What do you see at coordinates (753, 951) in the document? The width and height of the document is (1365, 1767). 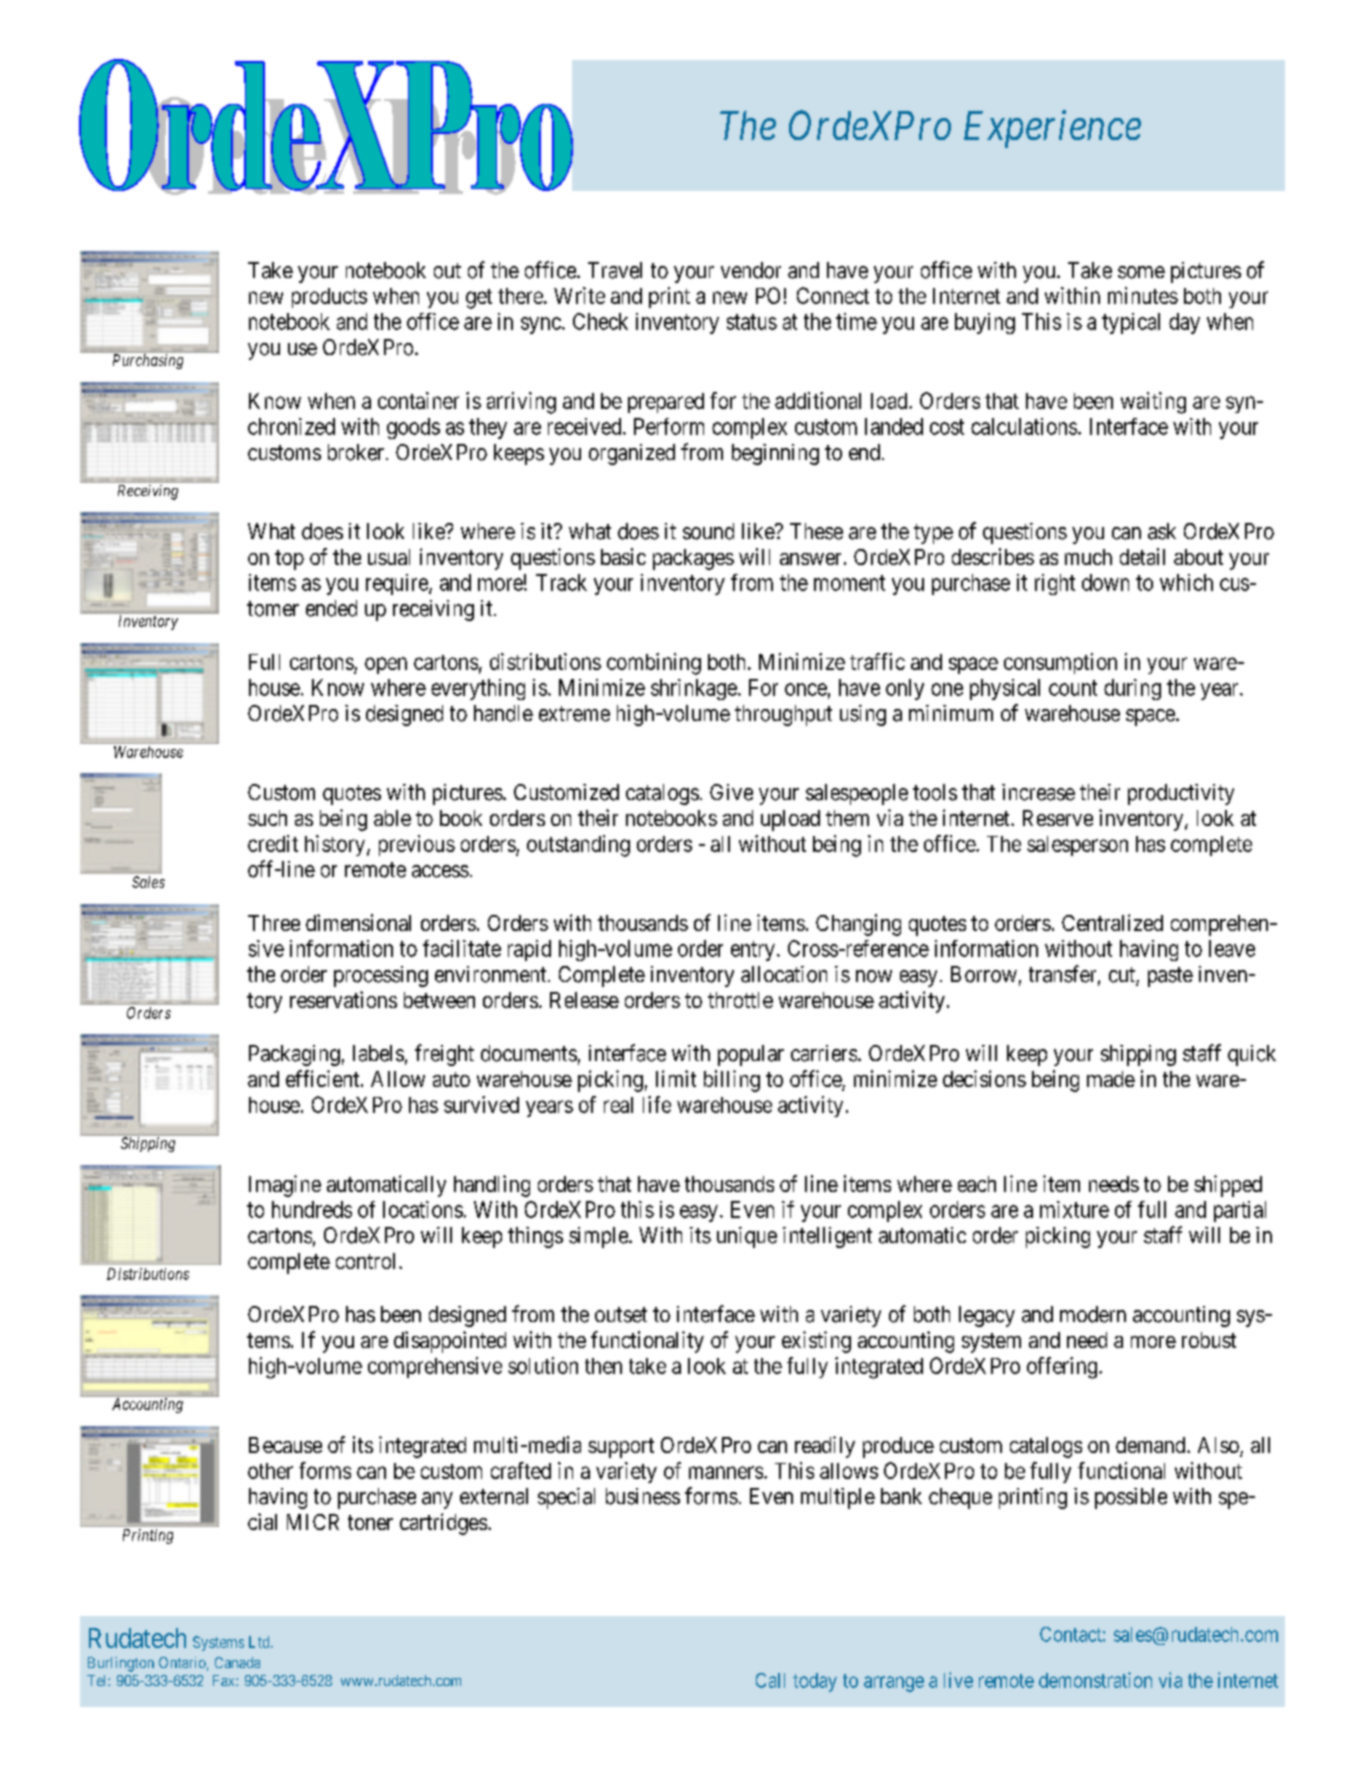 I see `entry` at bounding box center [753, 951].
